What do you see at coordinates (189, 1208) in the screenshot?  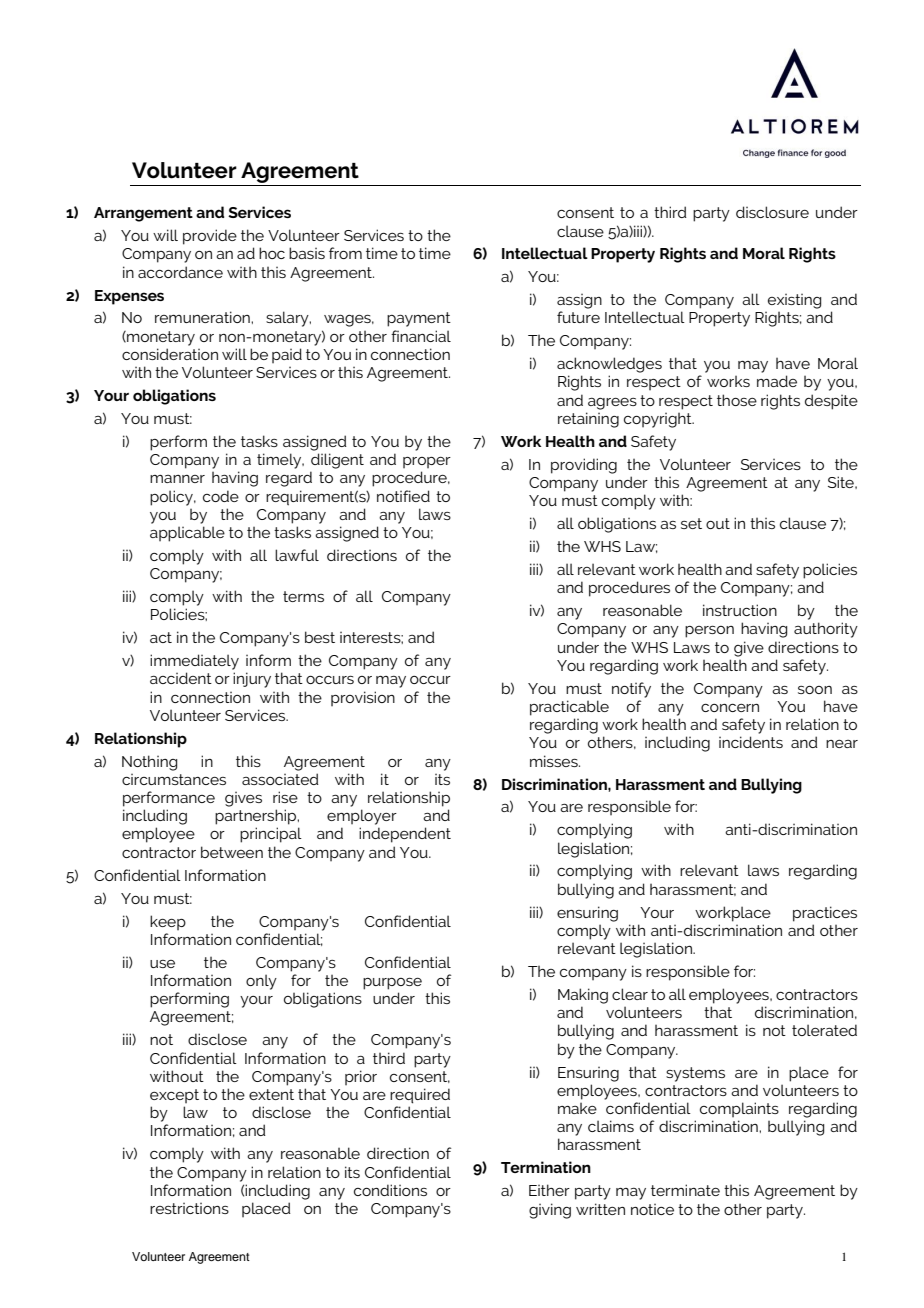 I see `restrictions` at bounding box center [189, 1208].
